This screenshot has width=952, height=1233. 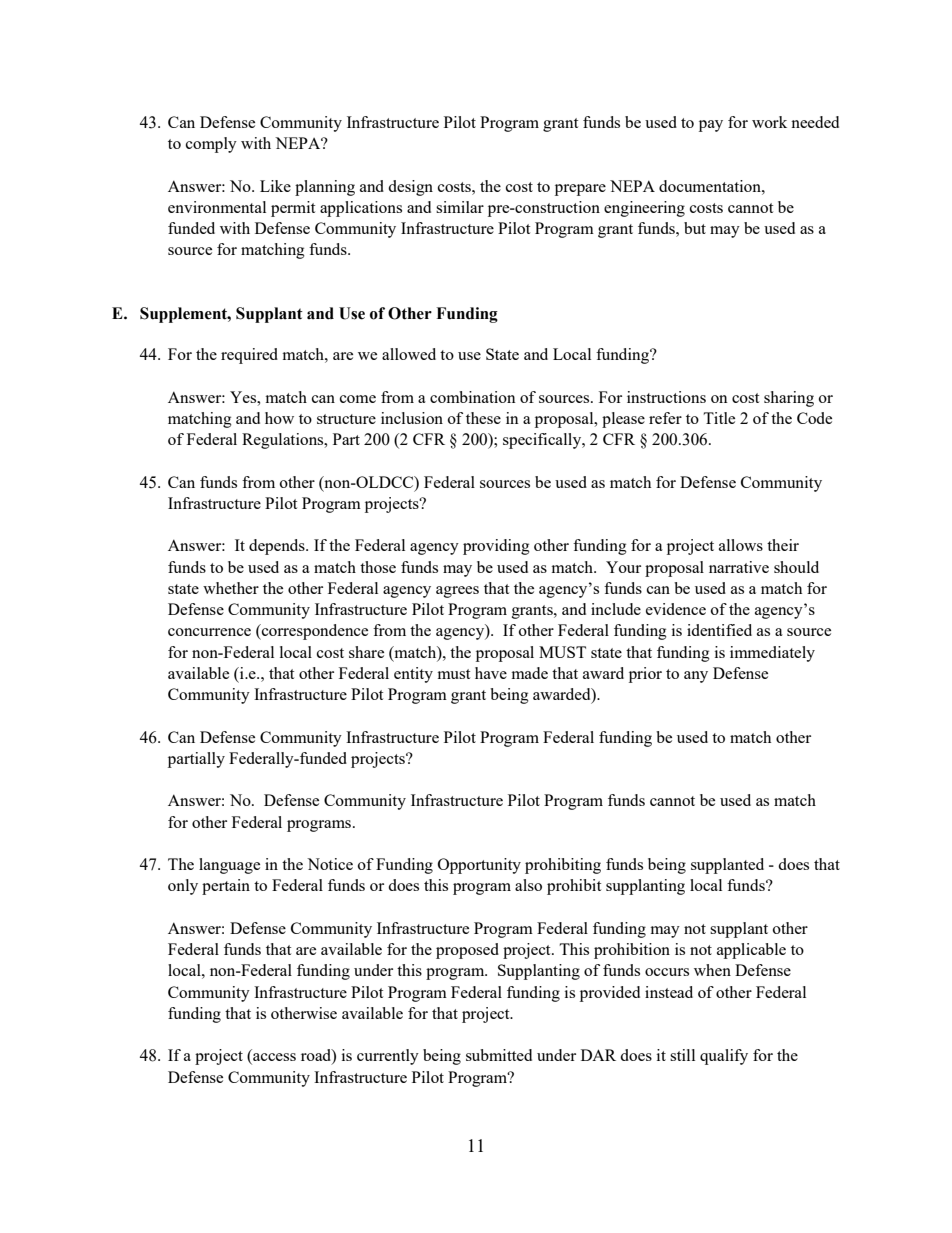 I want to click on agrees, so click(x=457, y=592).
